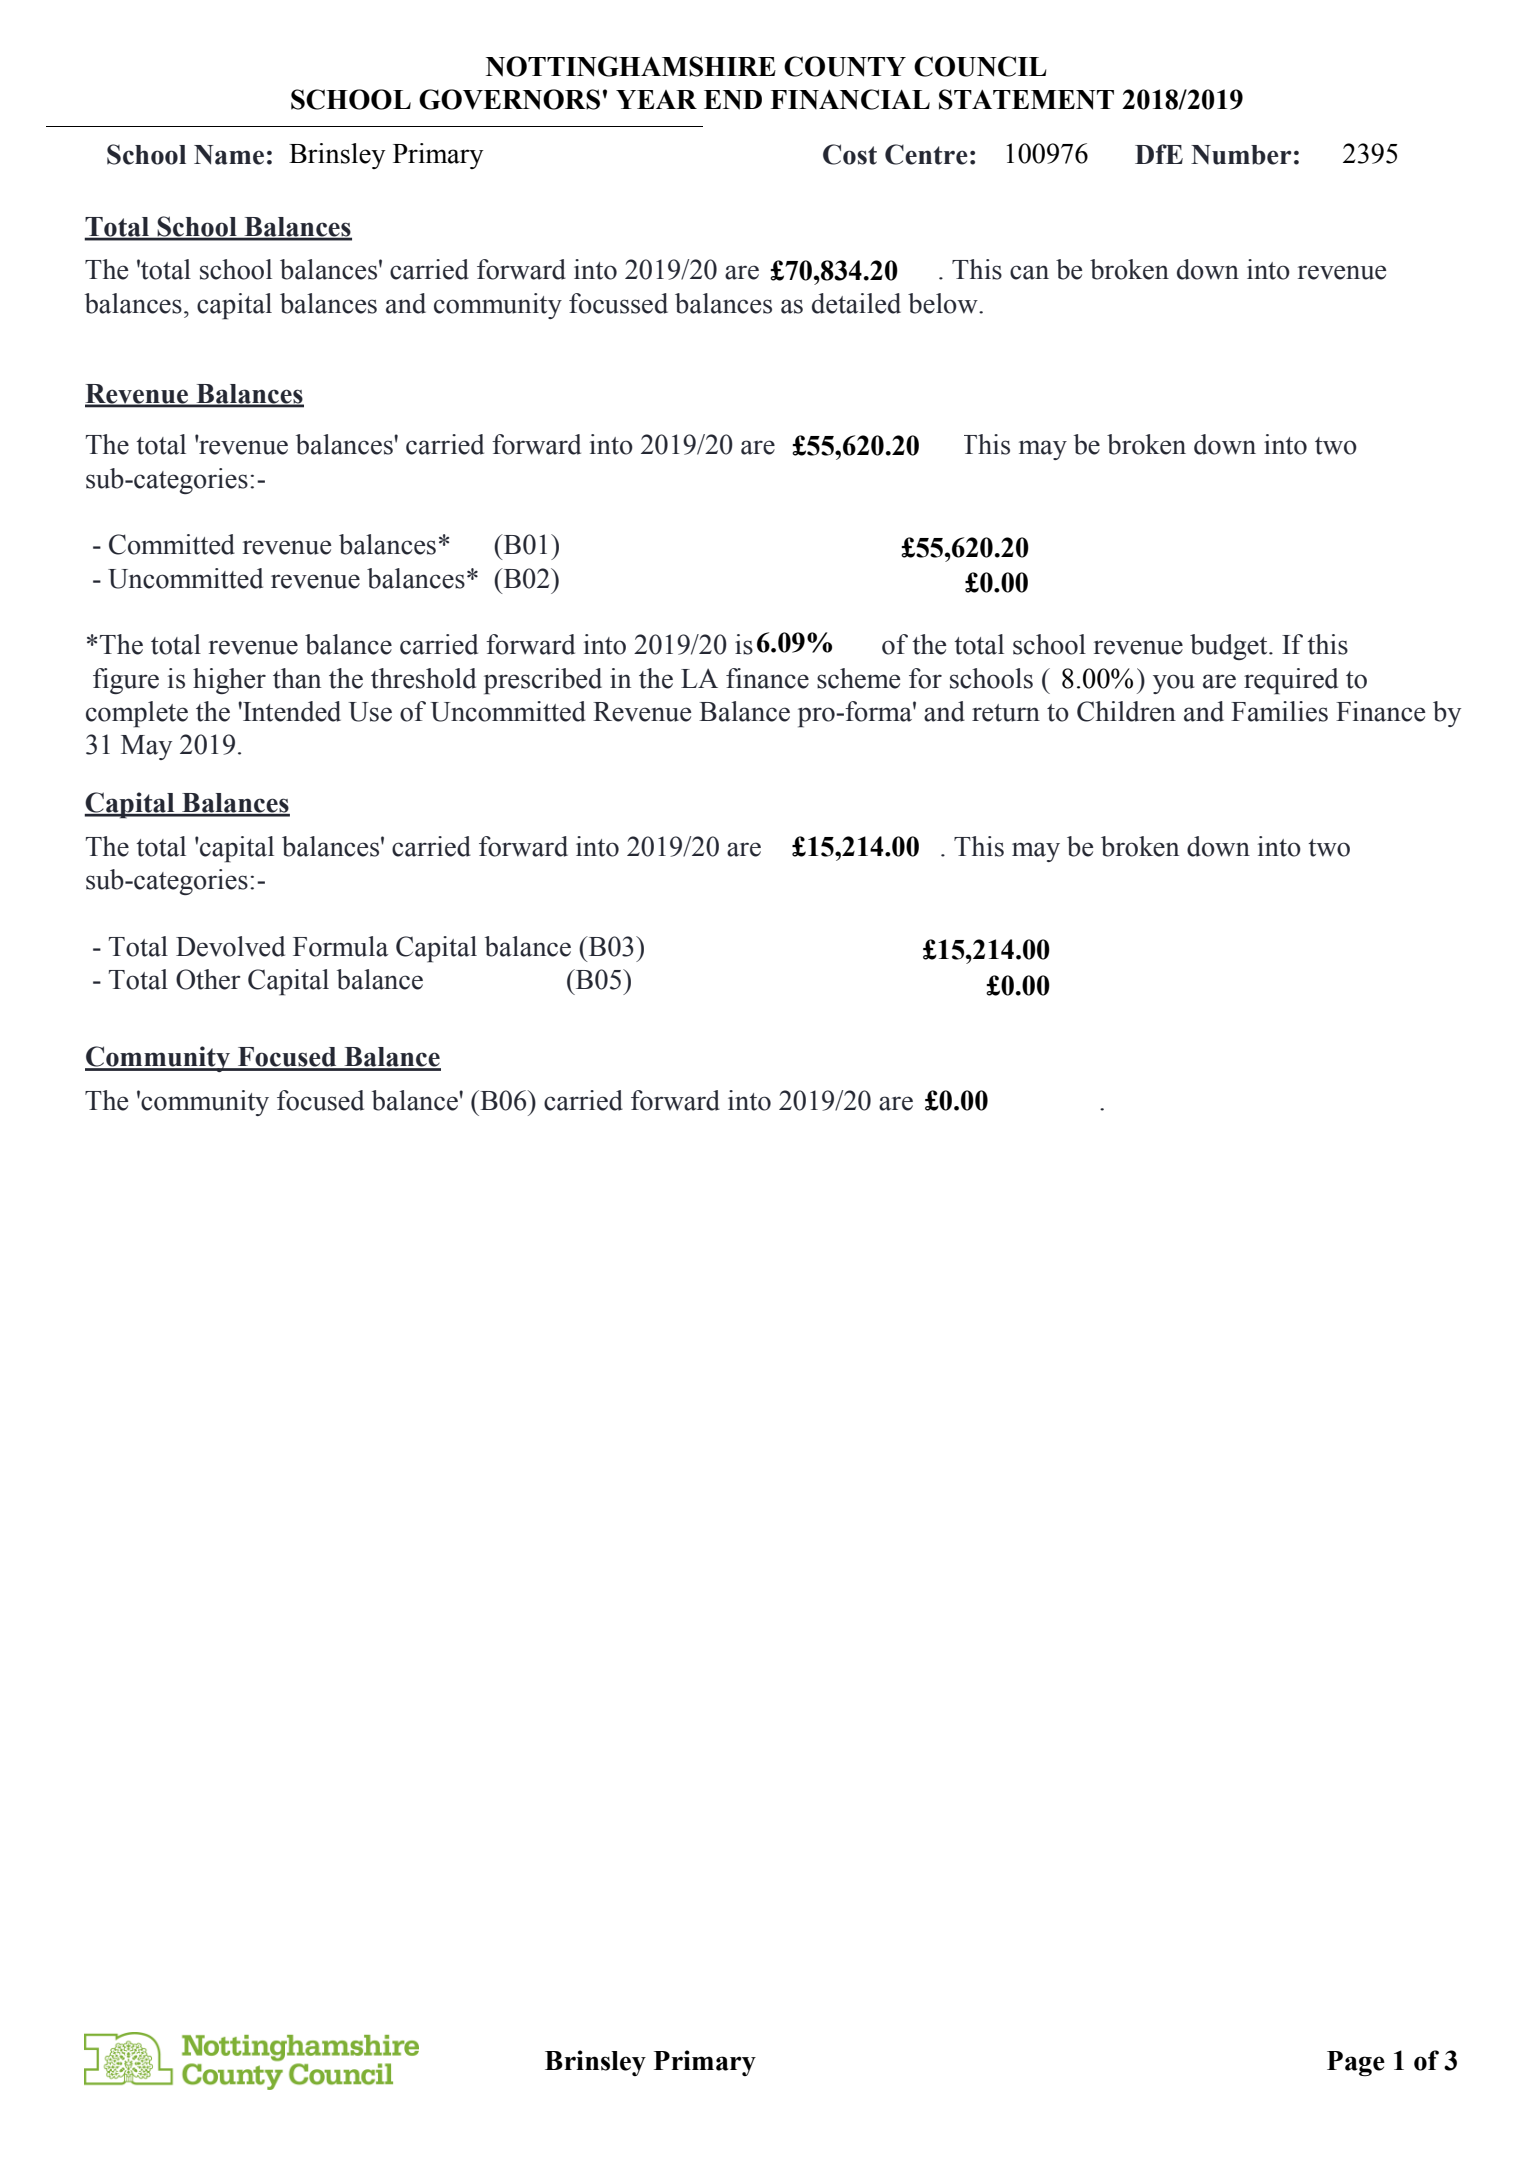  I want to click on Name, so click(229, 155).
